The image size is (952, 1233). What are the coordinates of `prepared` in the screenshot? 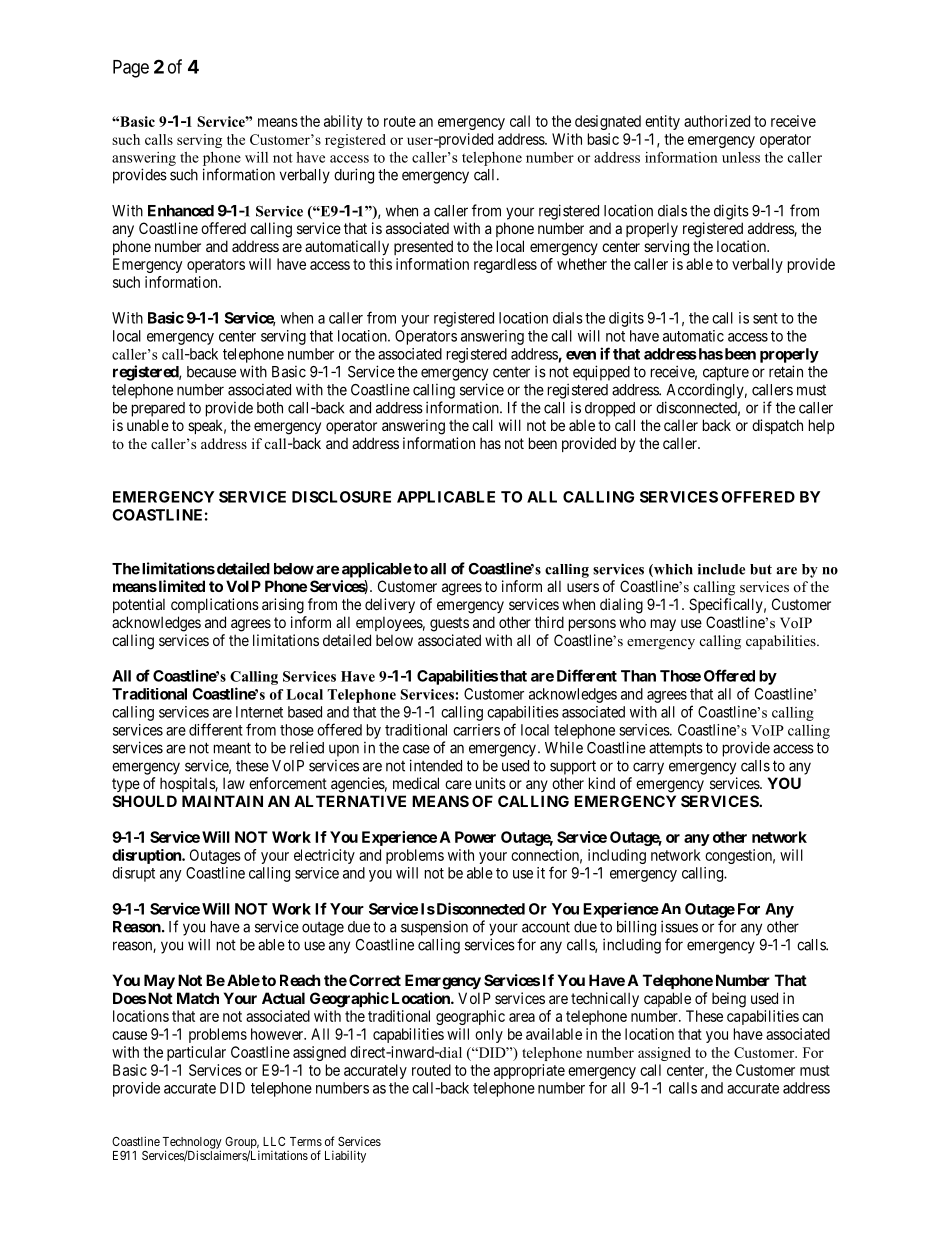 It's located at (158, 409).
